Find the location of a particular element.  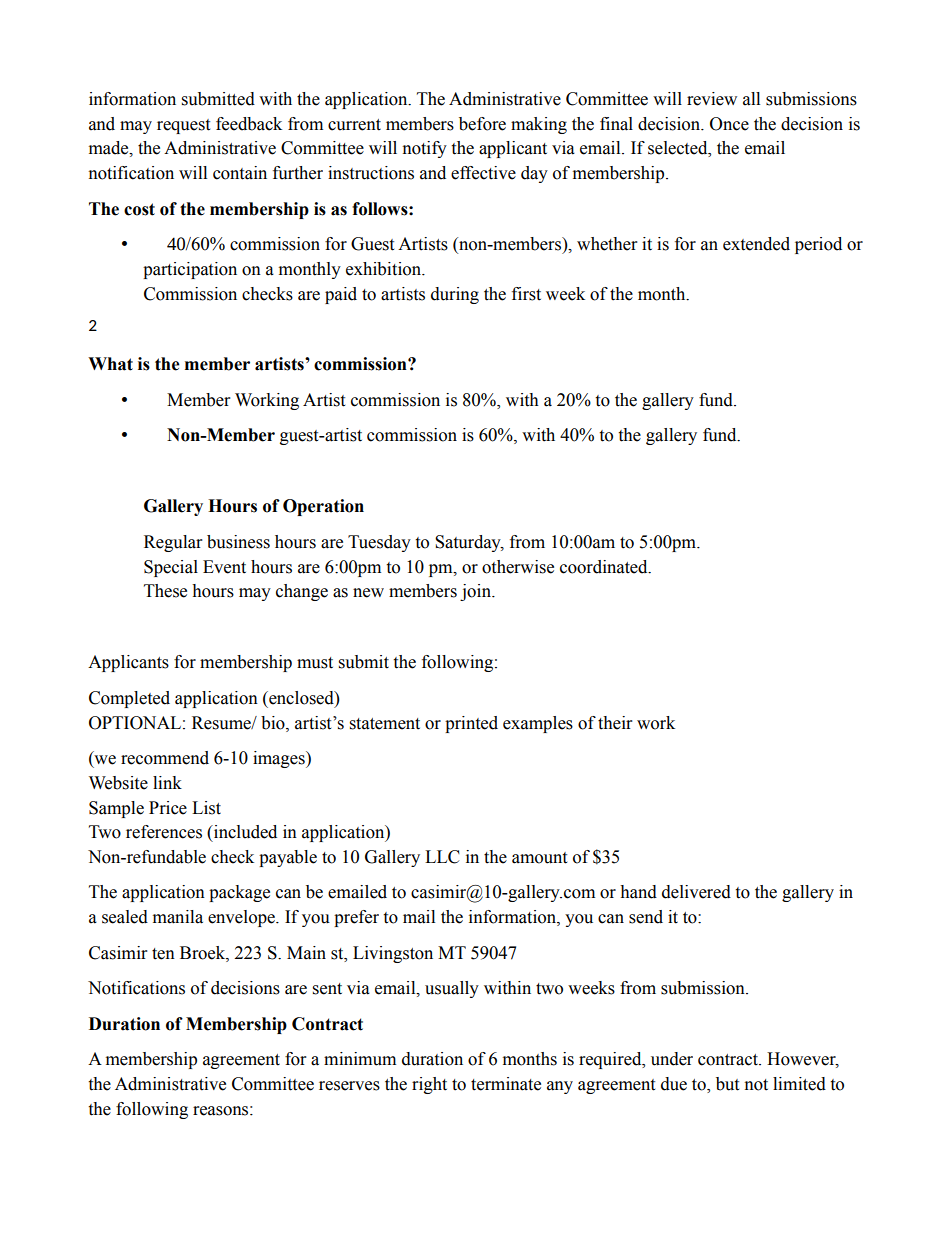

before is located at coordinates (482, 124).
